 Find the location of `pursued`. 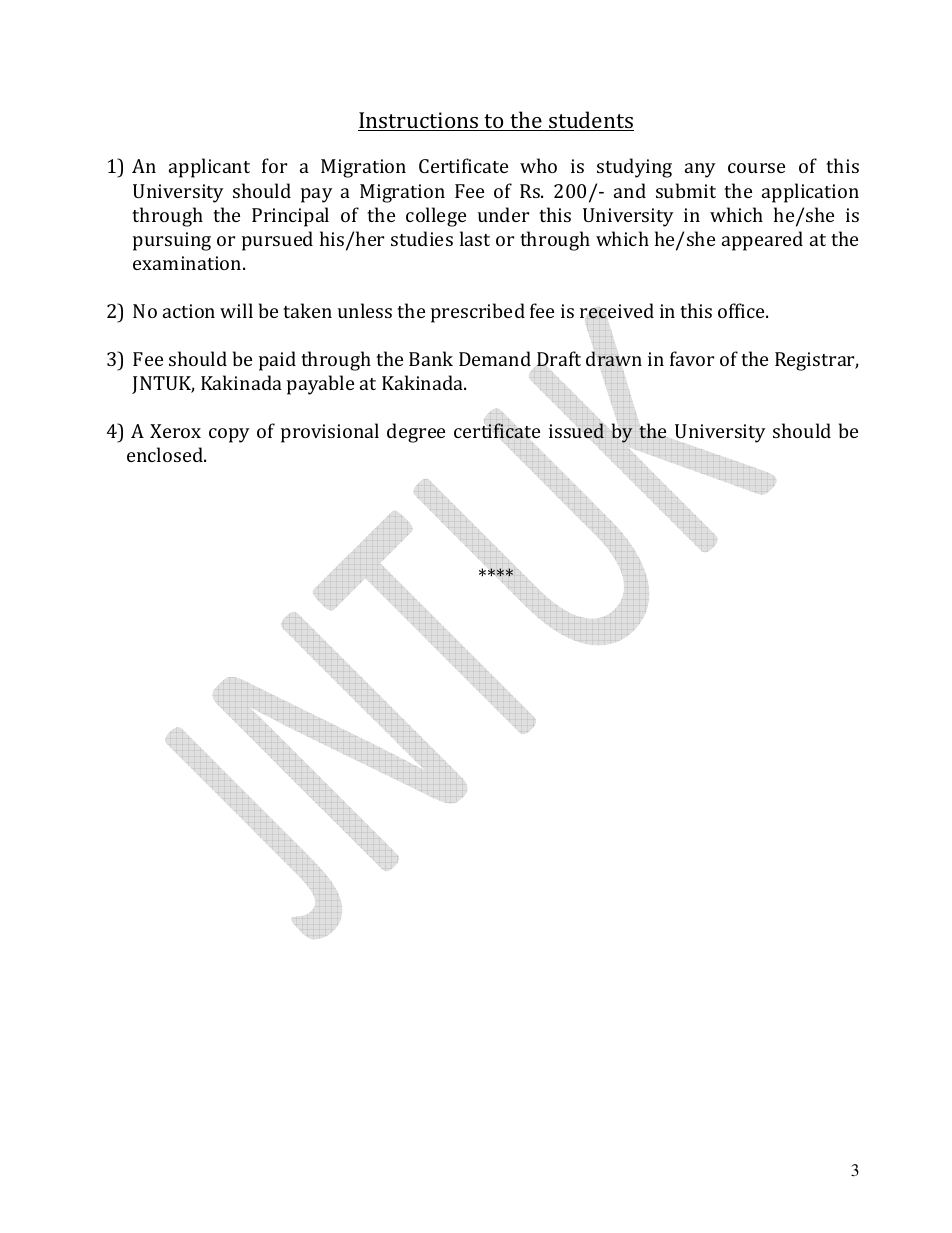

pursued is located at coordinates (277, 241).
